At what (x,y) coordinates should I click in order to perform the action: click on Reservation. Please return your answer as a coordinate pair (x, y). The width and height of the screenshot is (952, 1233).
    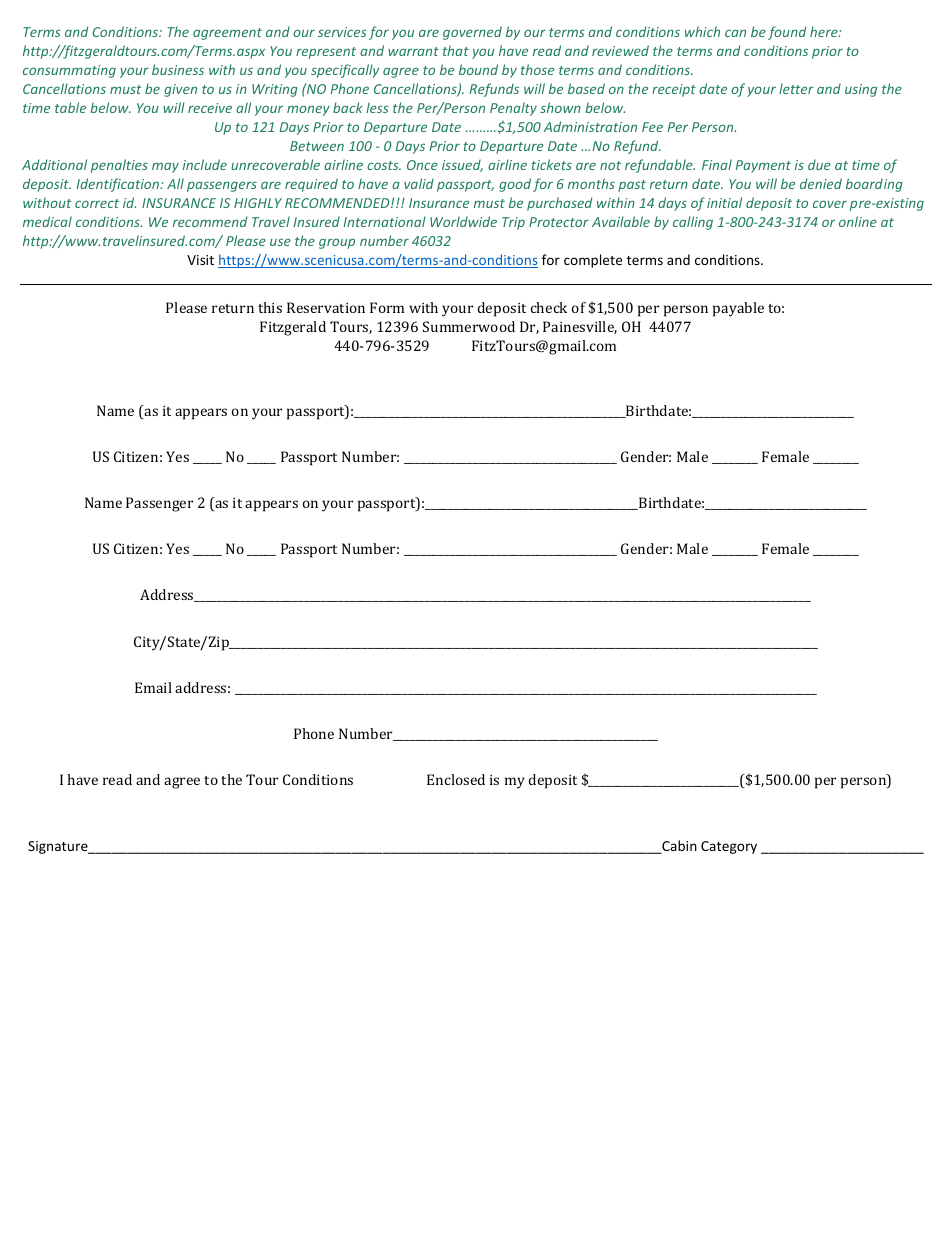
    Looking at the image, I should click on (326, 307).
